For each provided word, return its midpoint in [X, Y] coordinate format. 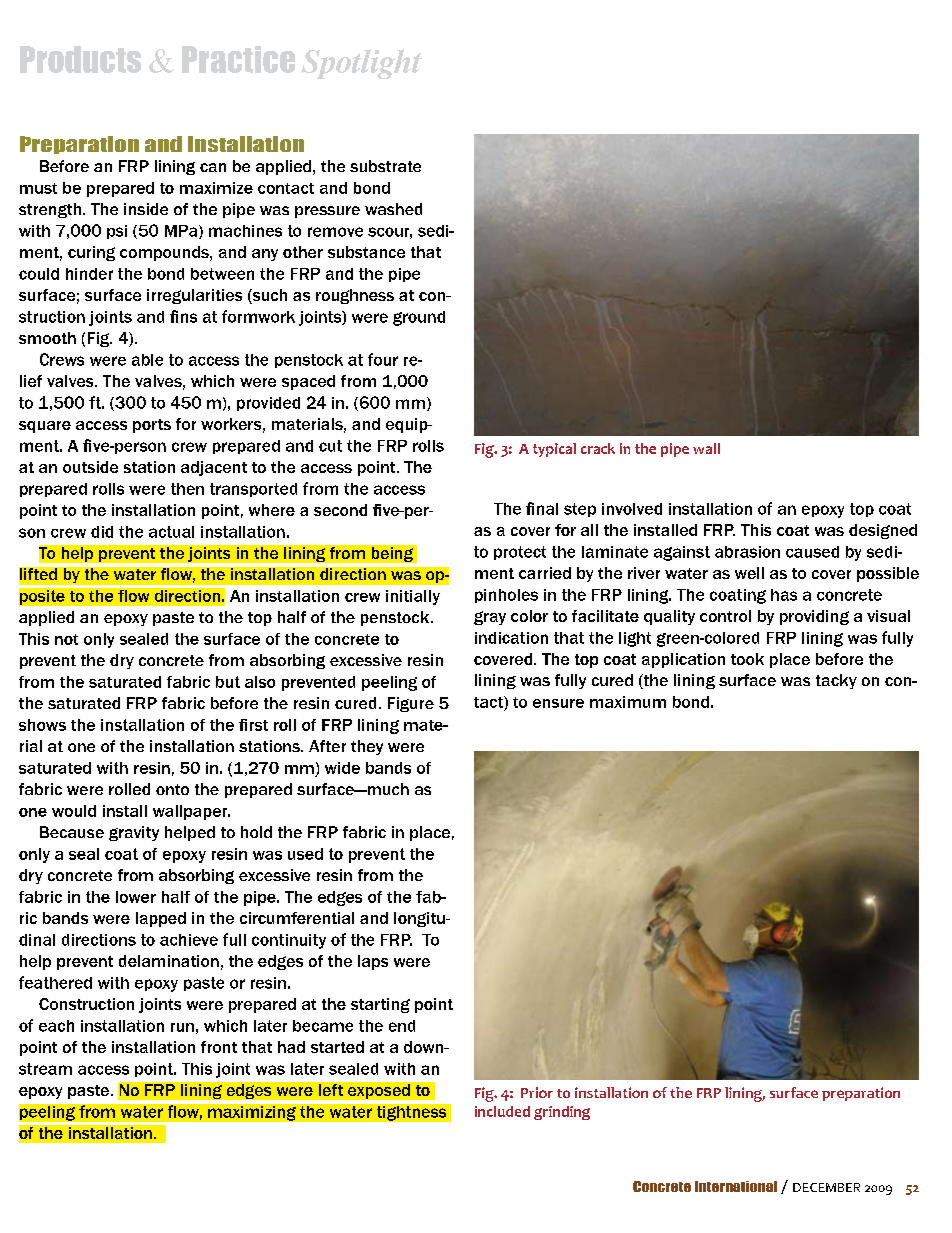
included [502, 1111]
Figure [411, 704]
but [228, 682]
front [219, 1047]
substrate [385, 166]
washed [393, 209]
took [747, 659]
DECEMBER [826, 1187]
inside [146, 209]
